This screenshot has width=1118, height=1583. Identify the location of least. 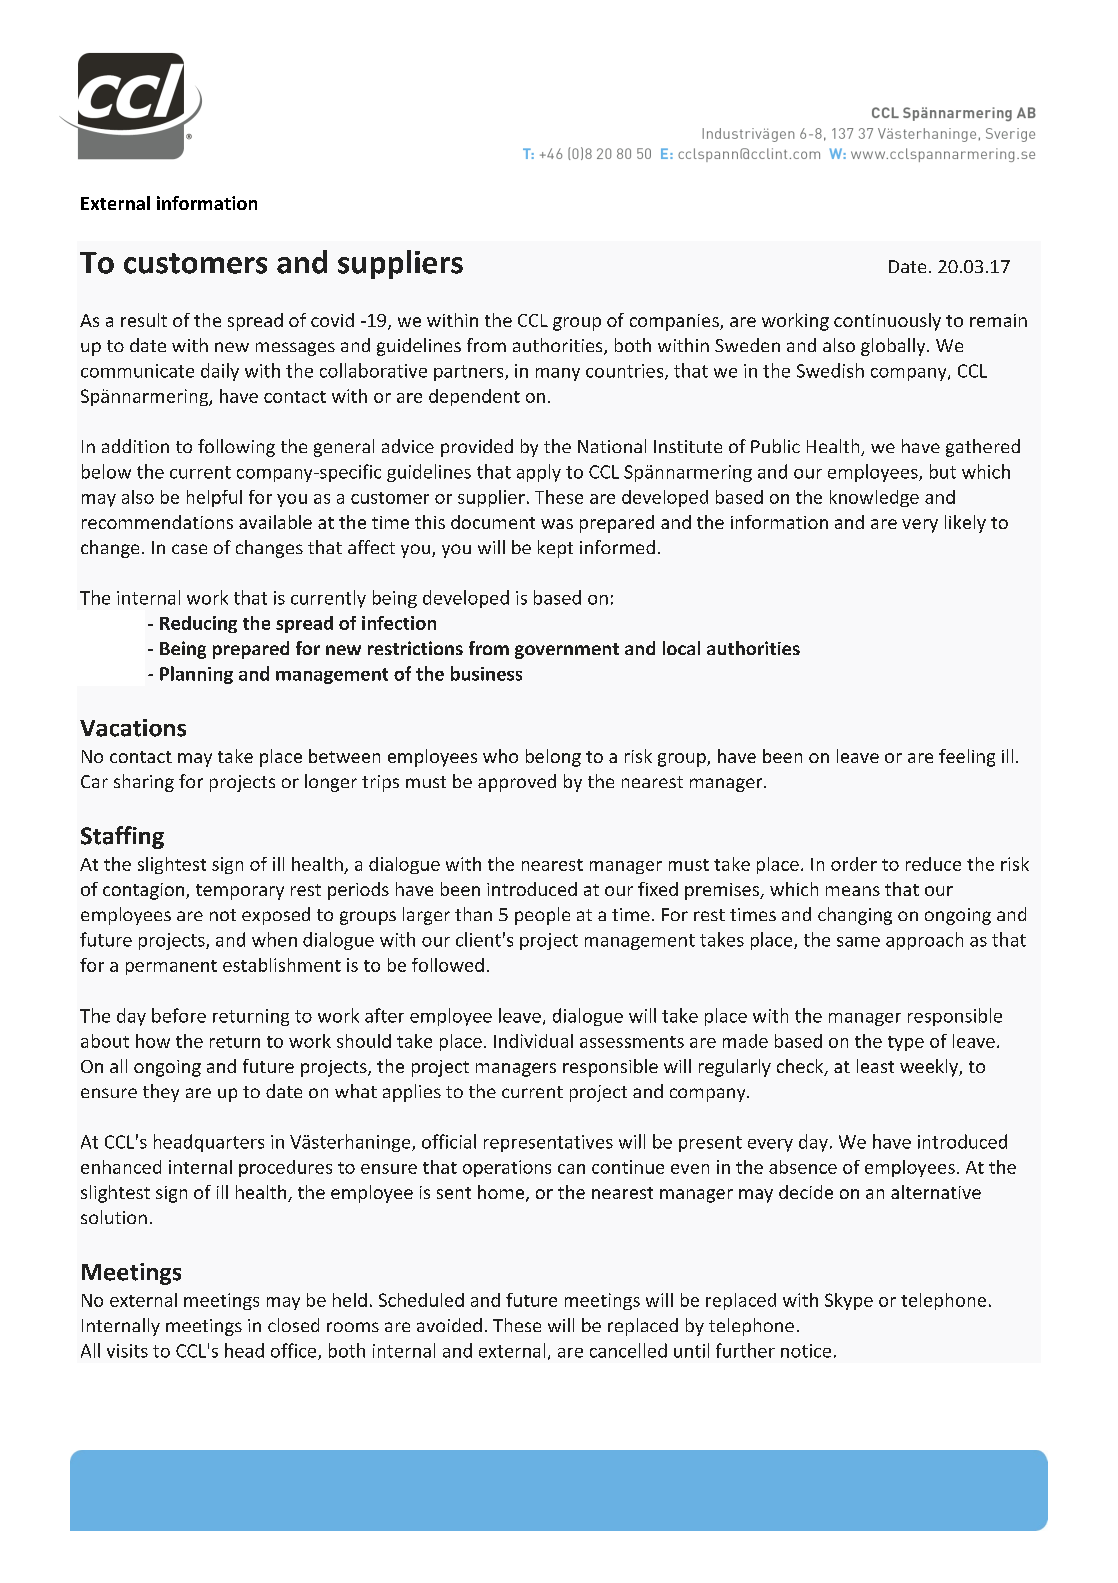
(875, 1066).
